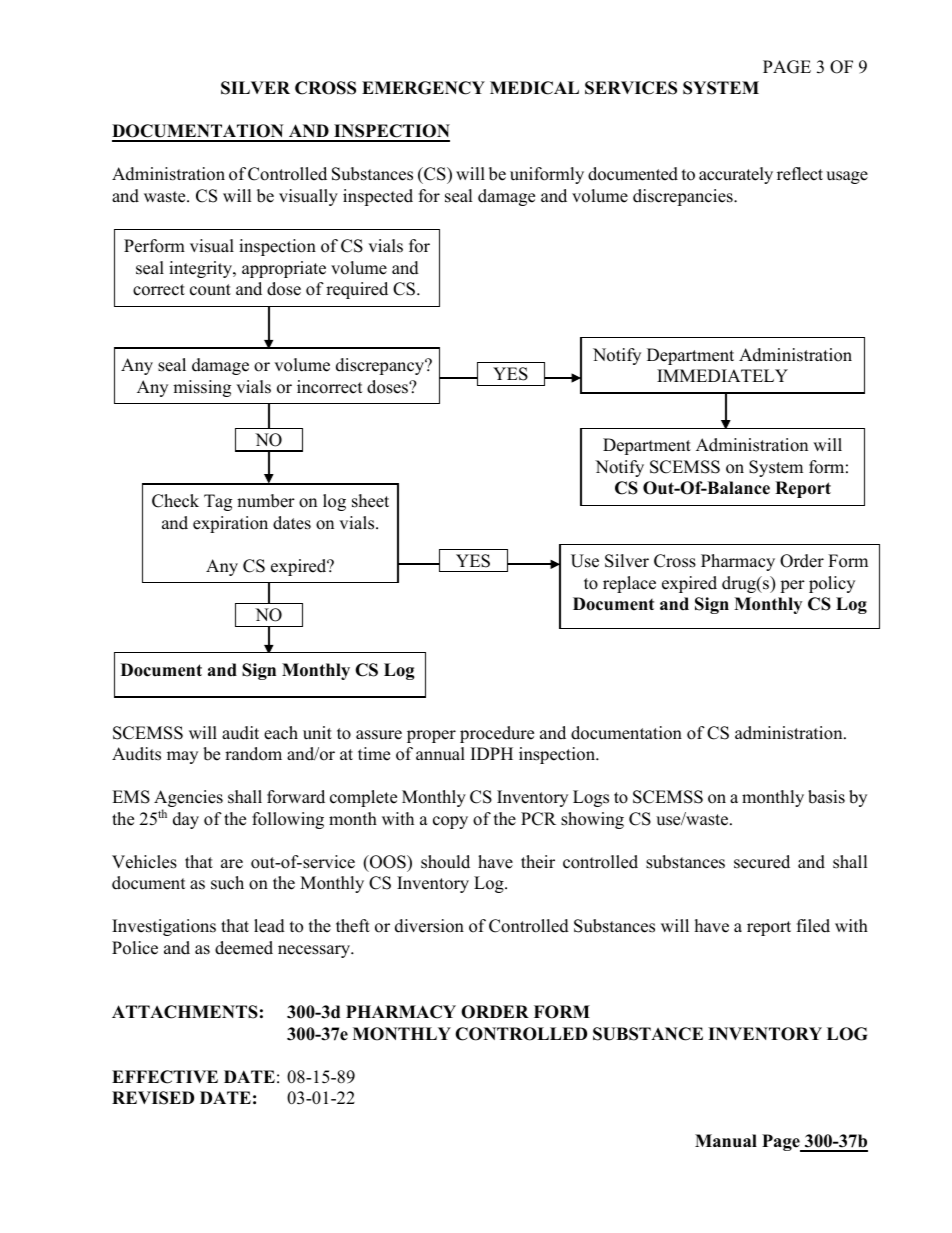  What do you see at coordinates (381, 366) in the screenshot?
I see `discrepancy` at bounding box center [381, 366].
